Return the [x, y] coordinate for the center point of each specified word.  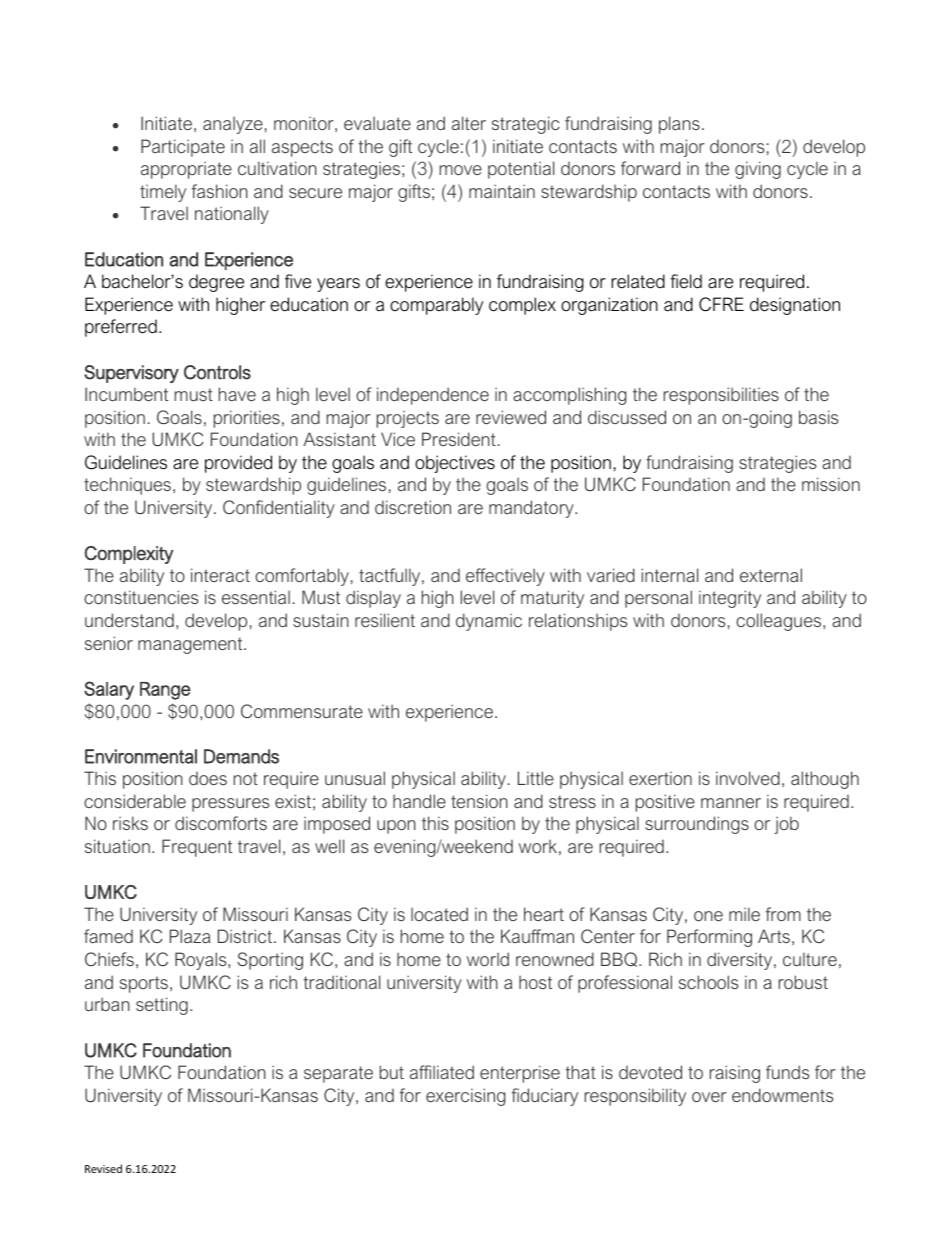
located [439, 914]
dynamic [489, 622]
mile [744, 914]
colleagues [780, 622]
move [461, 170]
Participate [183, 148]
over [709, 1097]
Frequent [197, 848]
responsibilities [721, 396]
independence [433, 396]
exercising [466, 1097]
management [191, 645]
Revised [103, 1168]
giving [758, 170]
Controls [217, 372]
